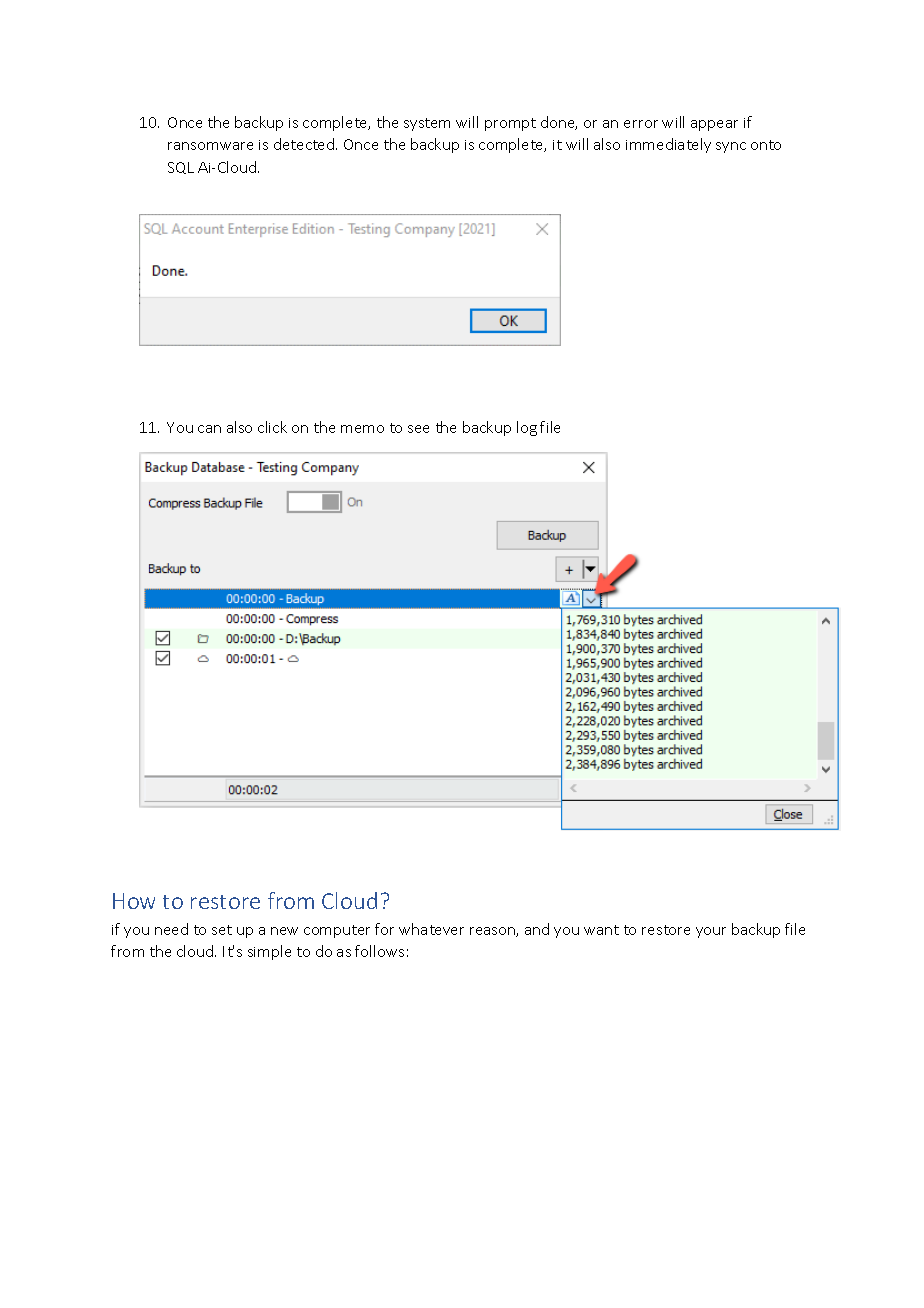  I want to click on for, so click(384, 929).
